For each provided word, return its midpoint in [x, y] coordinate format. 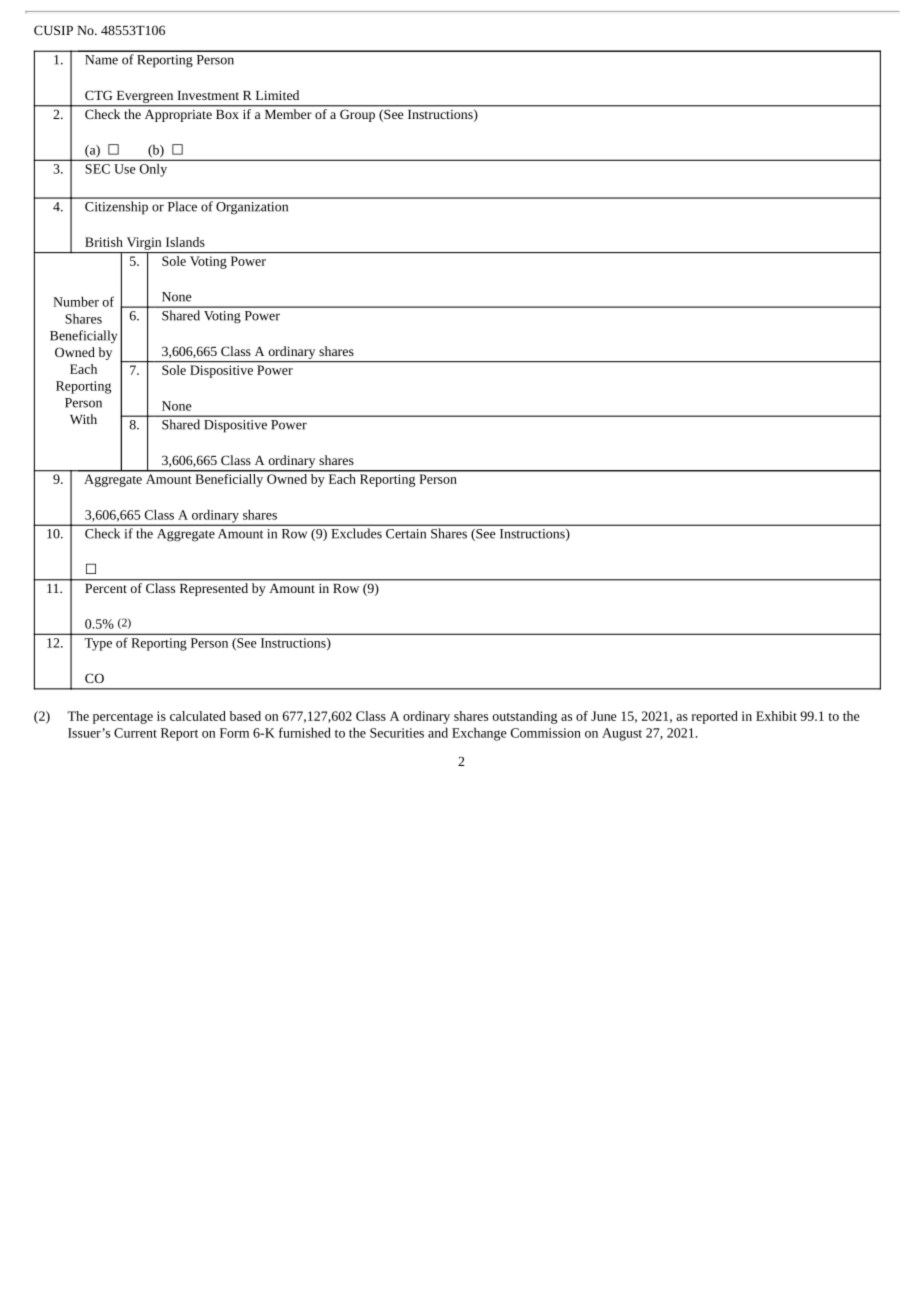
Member [288, 114]
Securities [397, 733]
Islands [185, 242]
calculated [198, 716]
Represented [214, 589]
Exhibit [776, 716]
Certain [406, 534]
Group [357, 116]
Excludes [357, 533]
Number [76, 301]
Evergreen [145, 97]
